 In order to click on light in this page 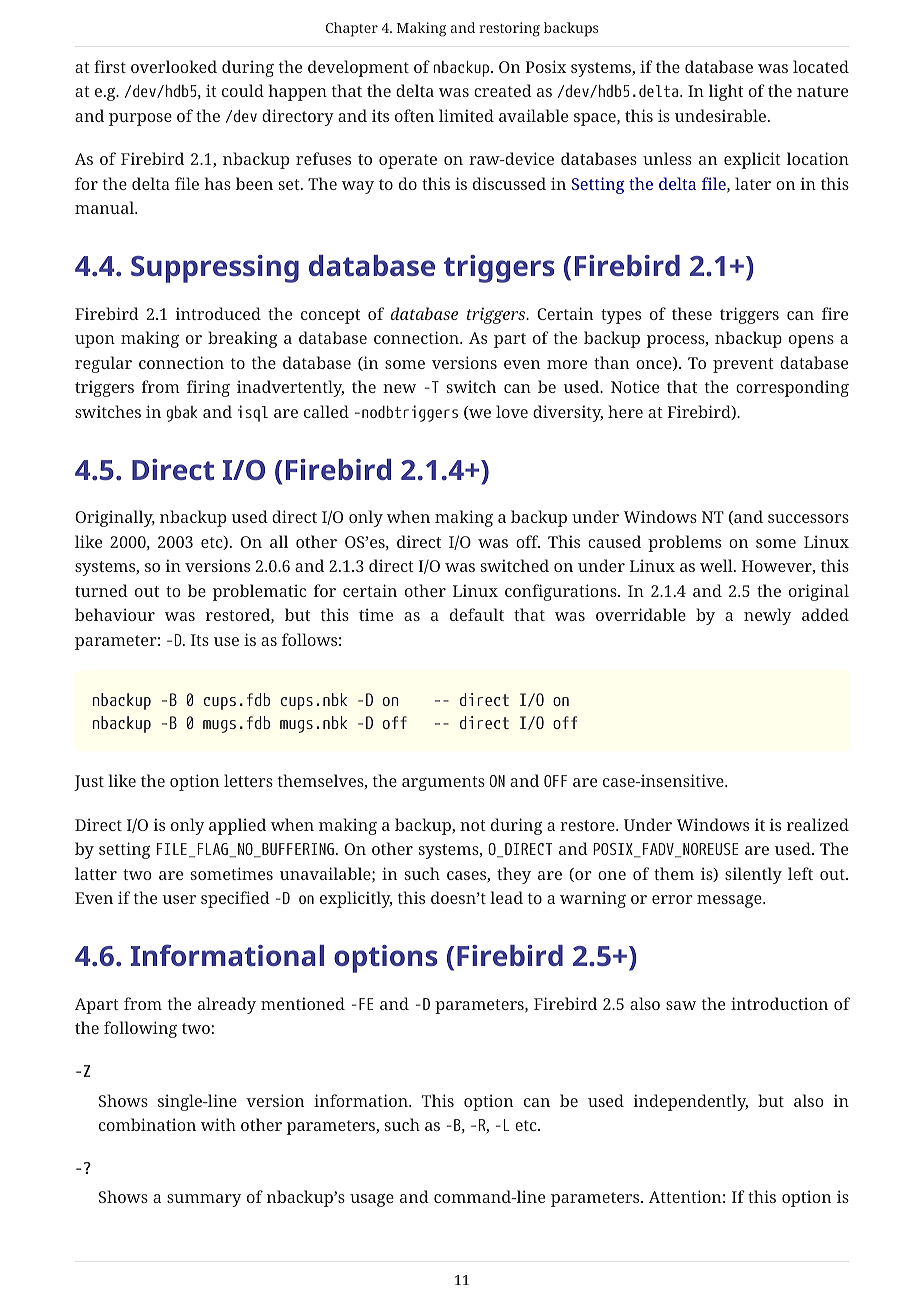, I will do `click(726, 92)`.
